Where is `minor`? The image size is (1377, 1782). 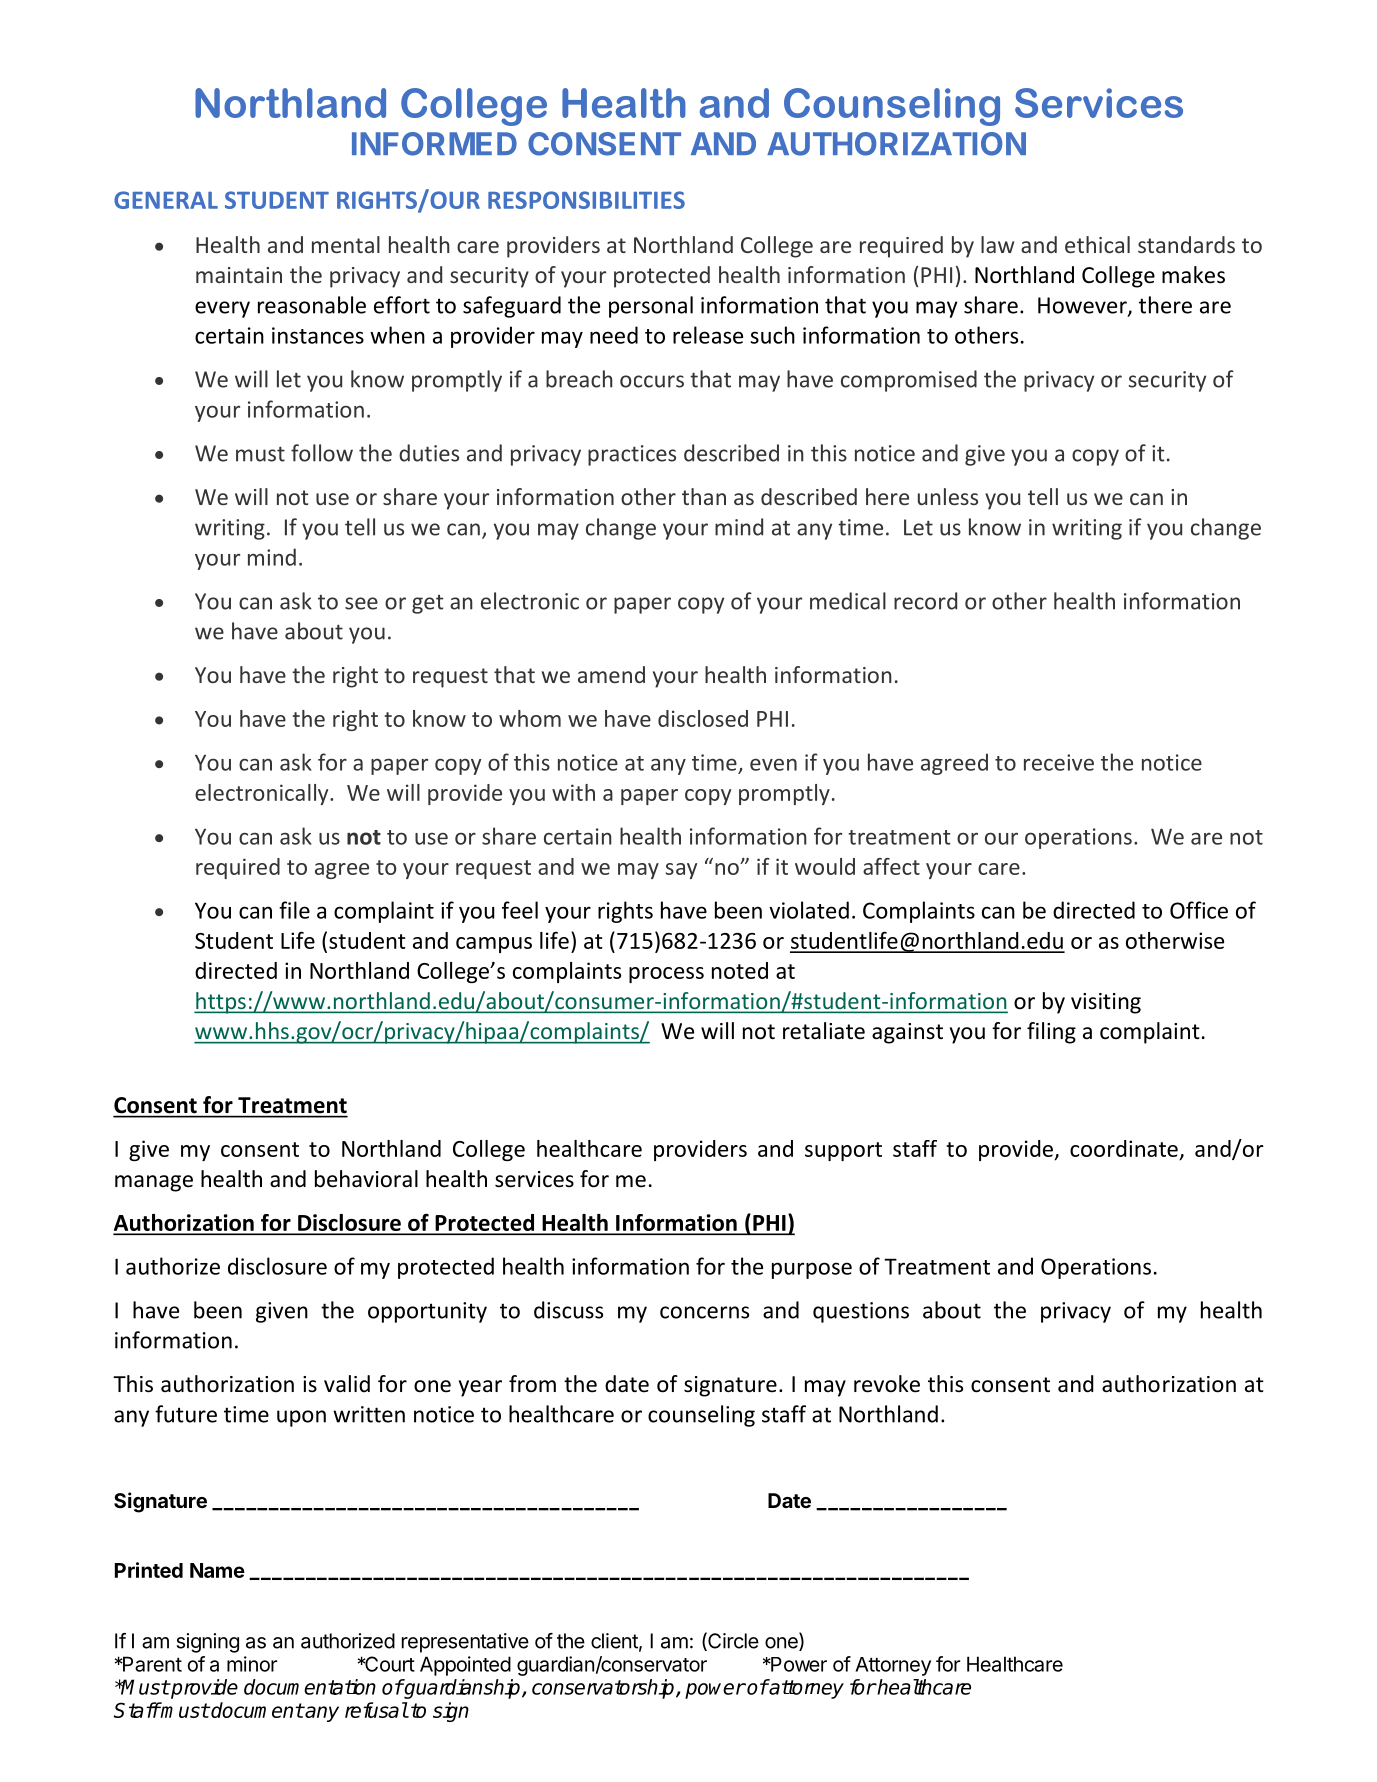 minor is located at coordinates (252, 1664).
